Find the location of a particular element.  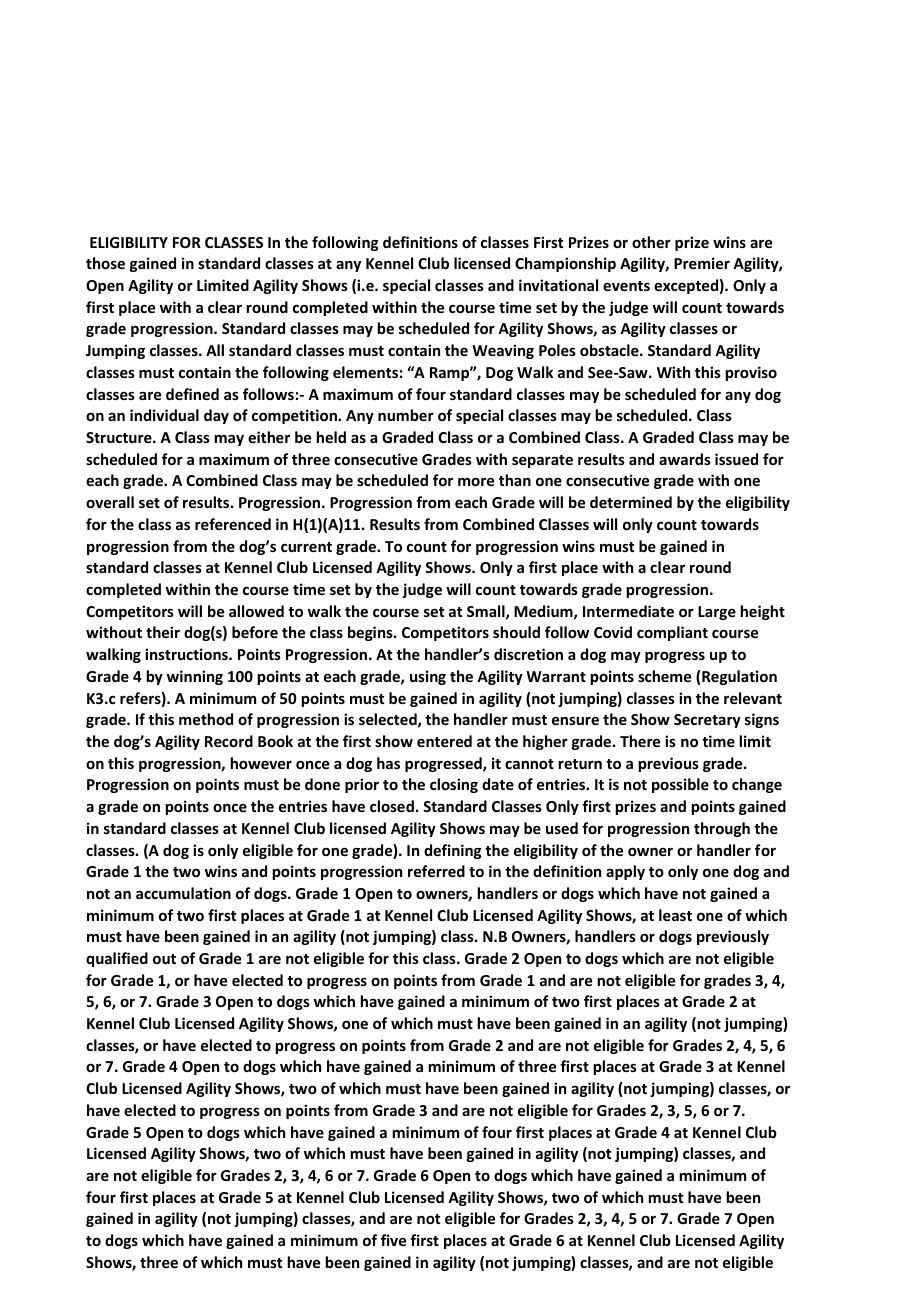

should is located at coordinates (516, 632).
